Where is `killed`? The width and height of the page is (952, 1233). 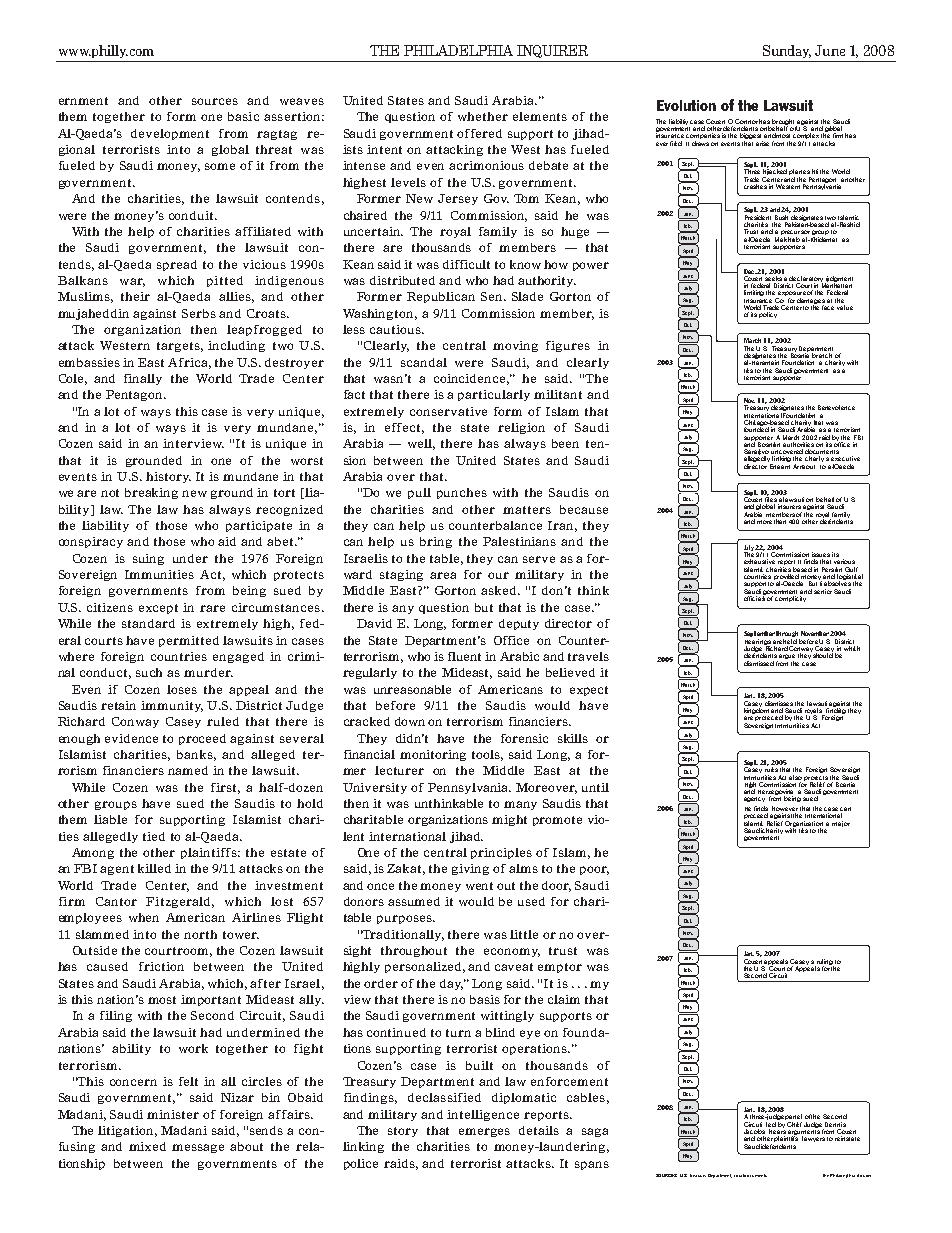
killed is located at coordinates (154, 868).
